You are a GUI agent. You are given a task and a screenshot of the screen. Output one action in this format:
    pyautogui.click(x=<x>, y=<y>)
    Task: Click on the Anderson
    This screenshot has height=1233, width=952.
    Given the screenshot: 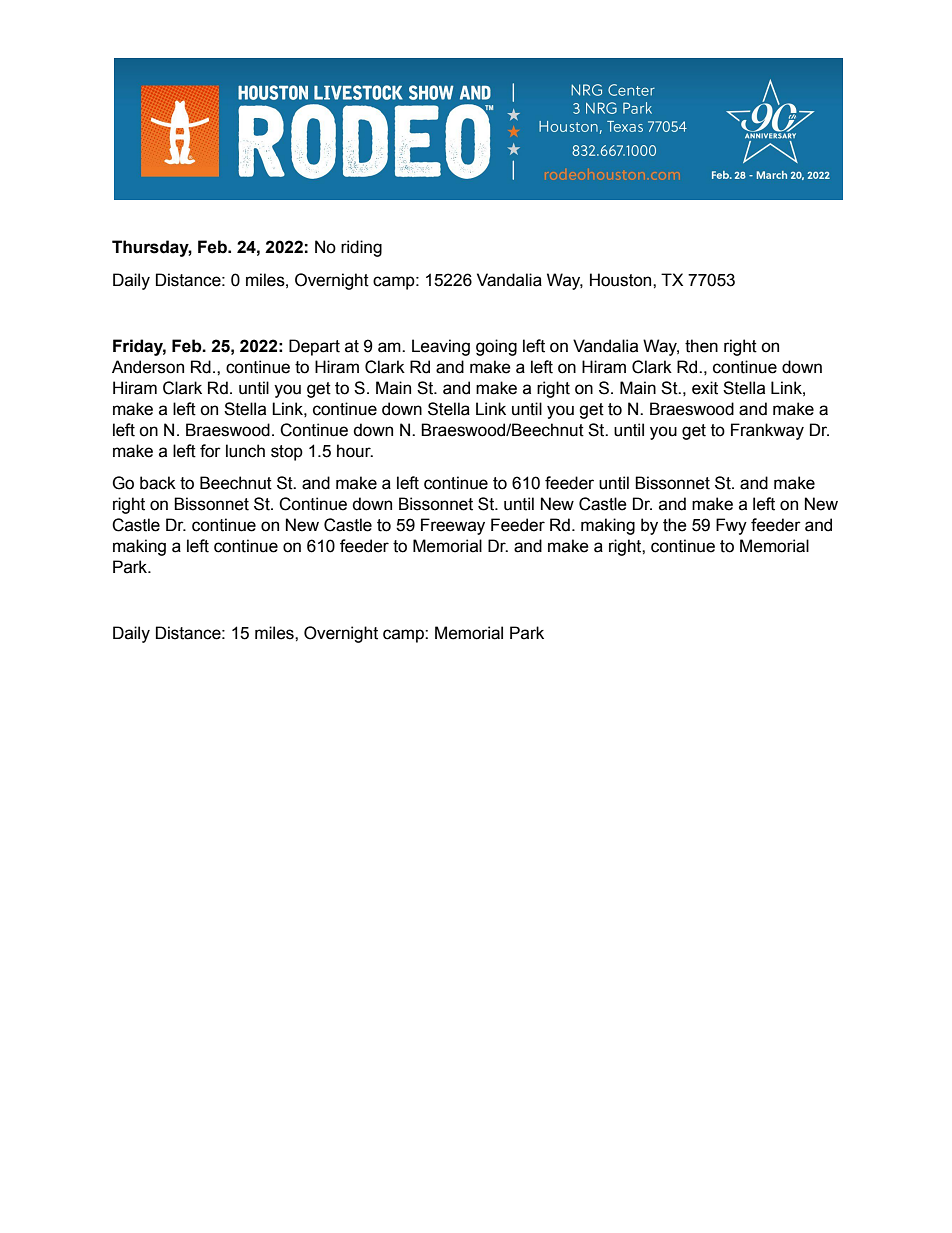 What is the action you would take?
    pyautogui.click(x=148, y=367)
